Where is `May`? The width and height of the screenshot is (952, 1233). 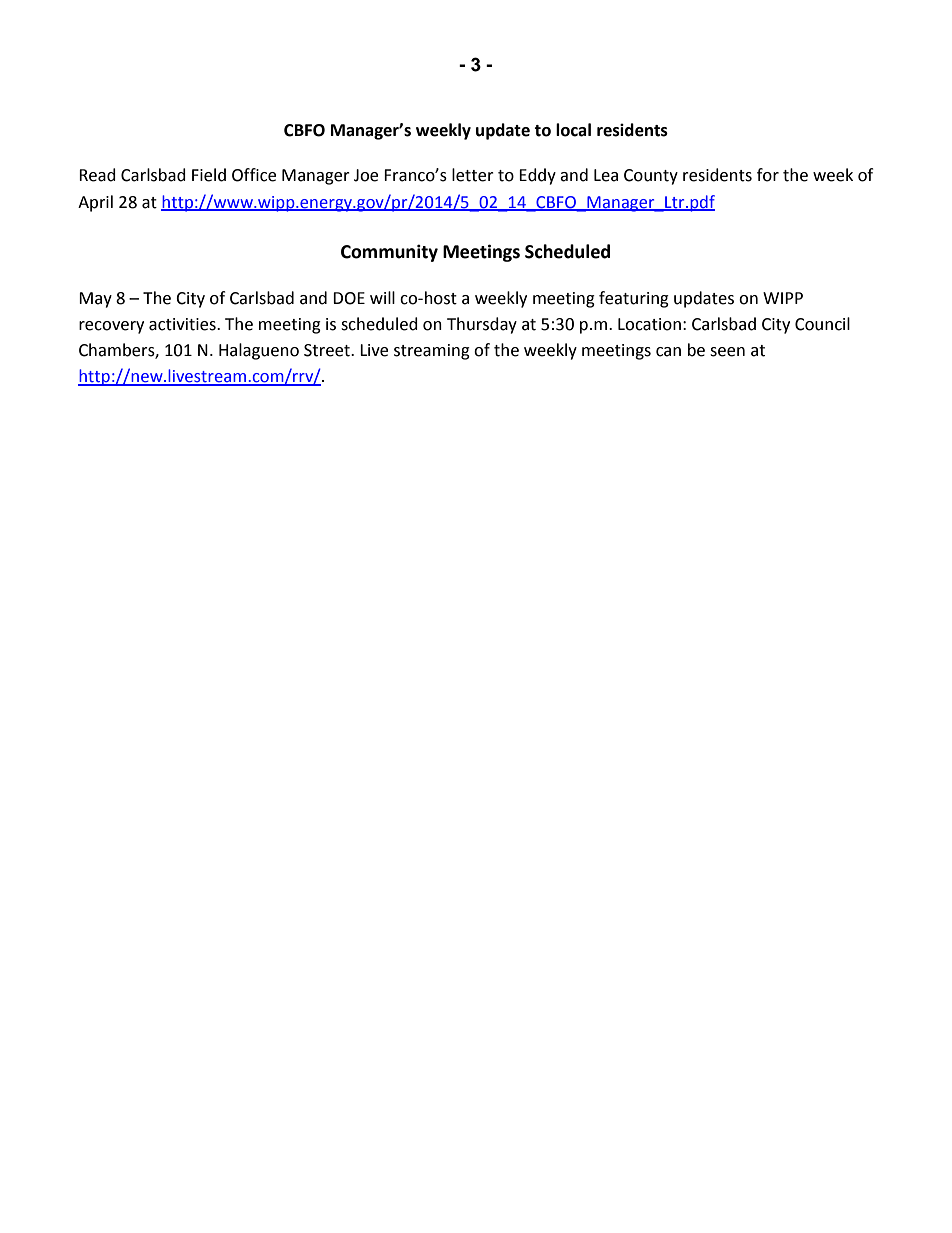
May is located at coordinates (95, 300).
